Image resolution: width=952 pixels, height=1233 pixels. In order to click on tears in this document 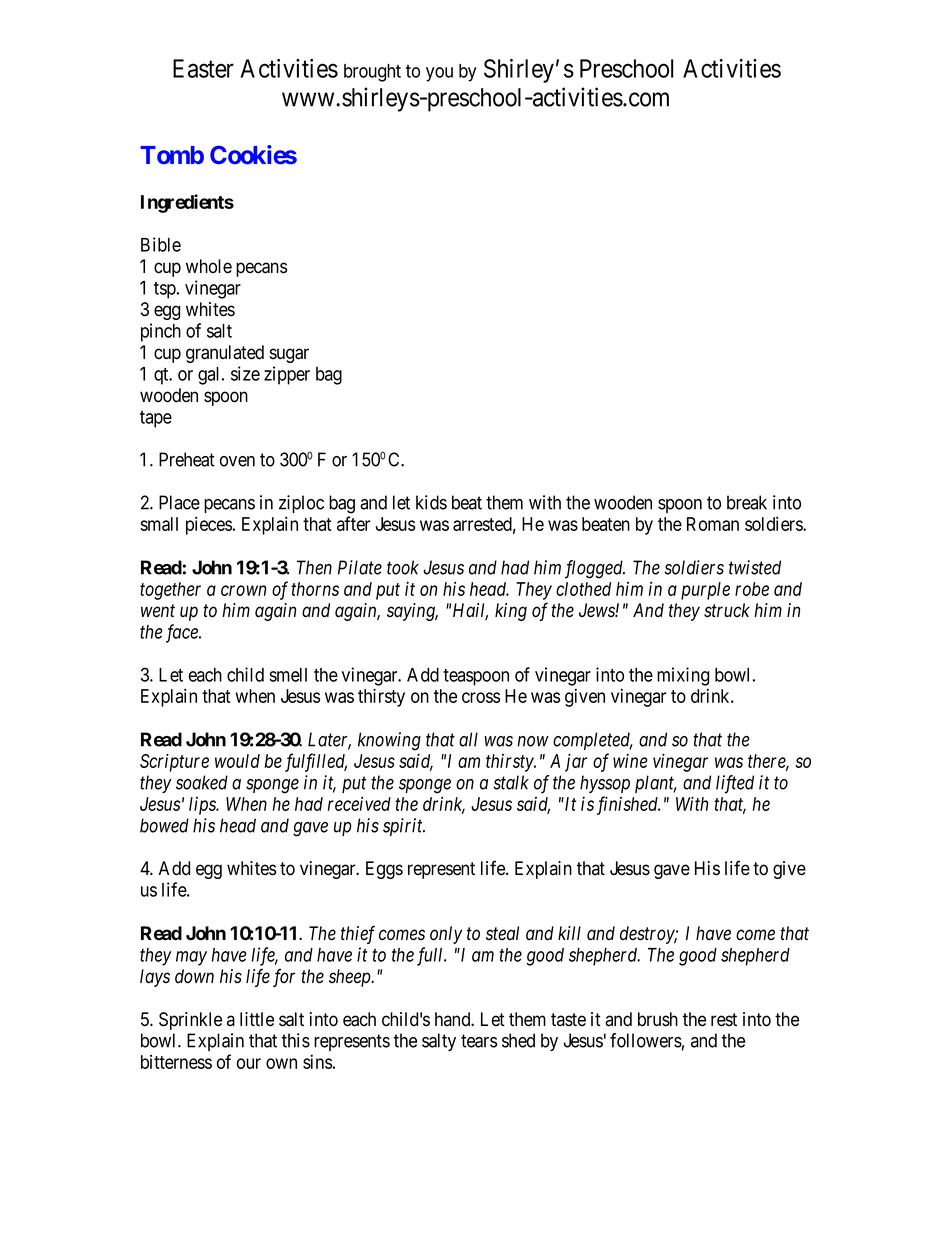, I will do `click(479, 1041)`.
